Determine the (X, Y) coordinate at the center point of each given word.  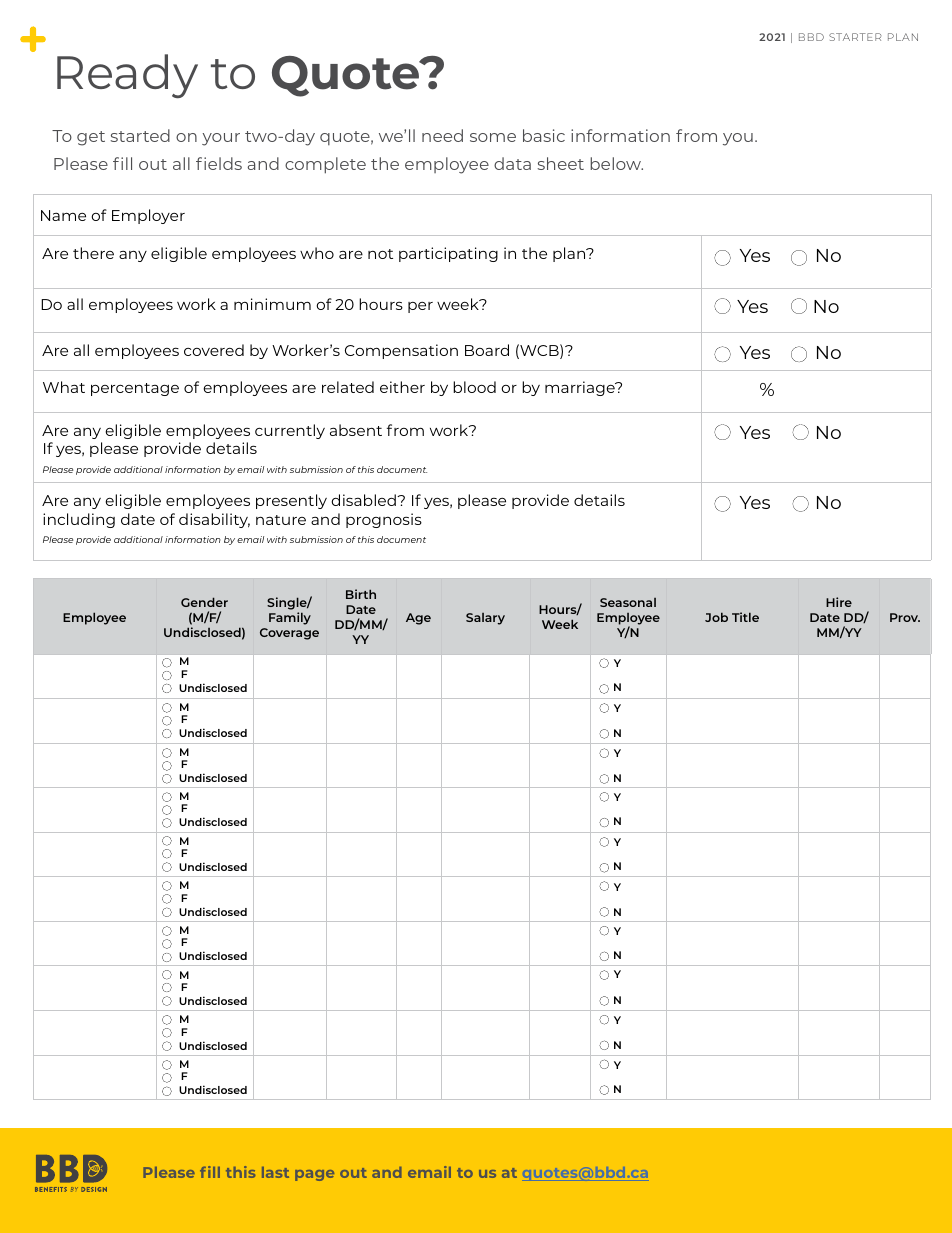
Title (745, 617)
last (275, 1172)
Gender (204, 602)
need (442, 135)
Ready (127, 76)
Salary (485, 619)
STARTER (855, 37)
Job (716, 617)
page (314, 1175)
